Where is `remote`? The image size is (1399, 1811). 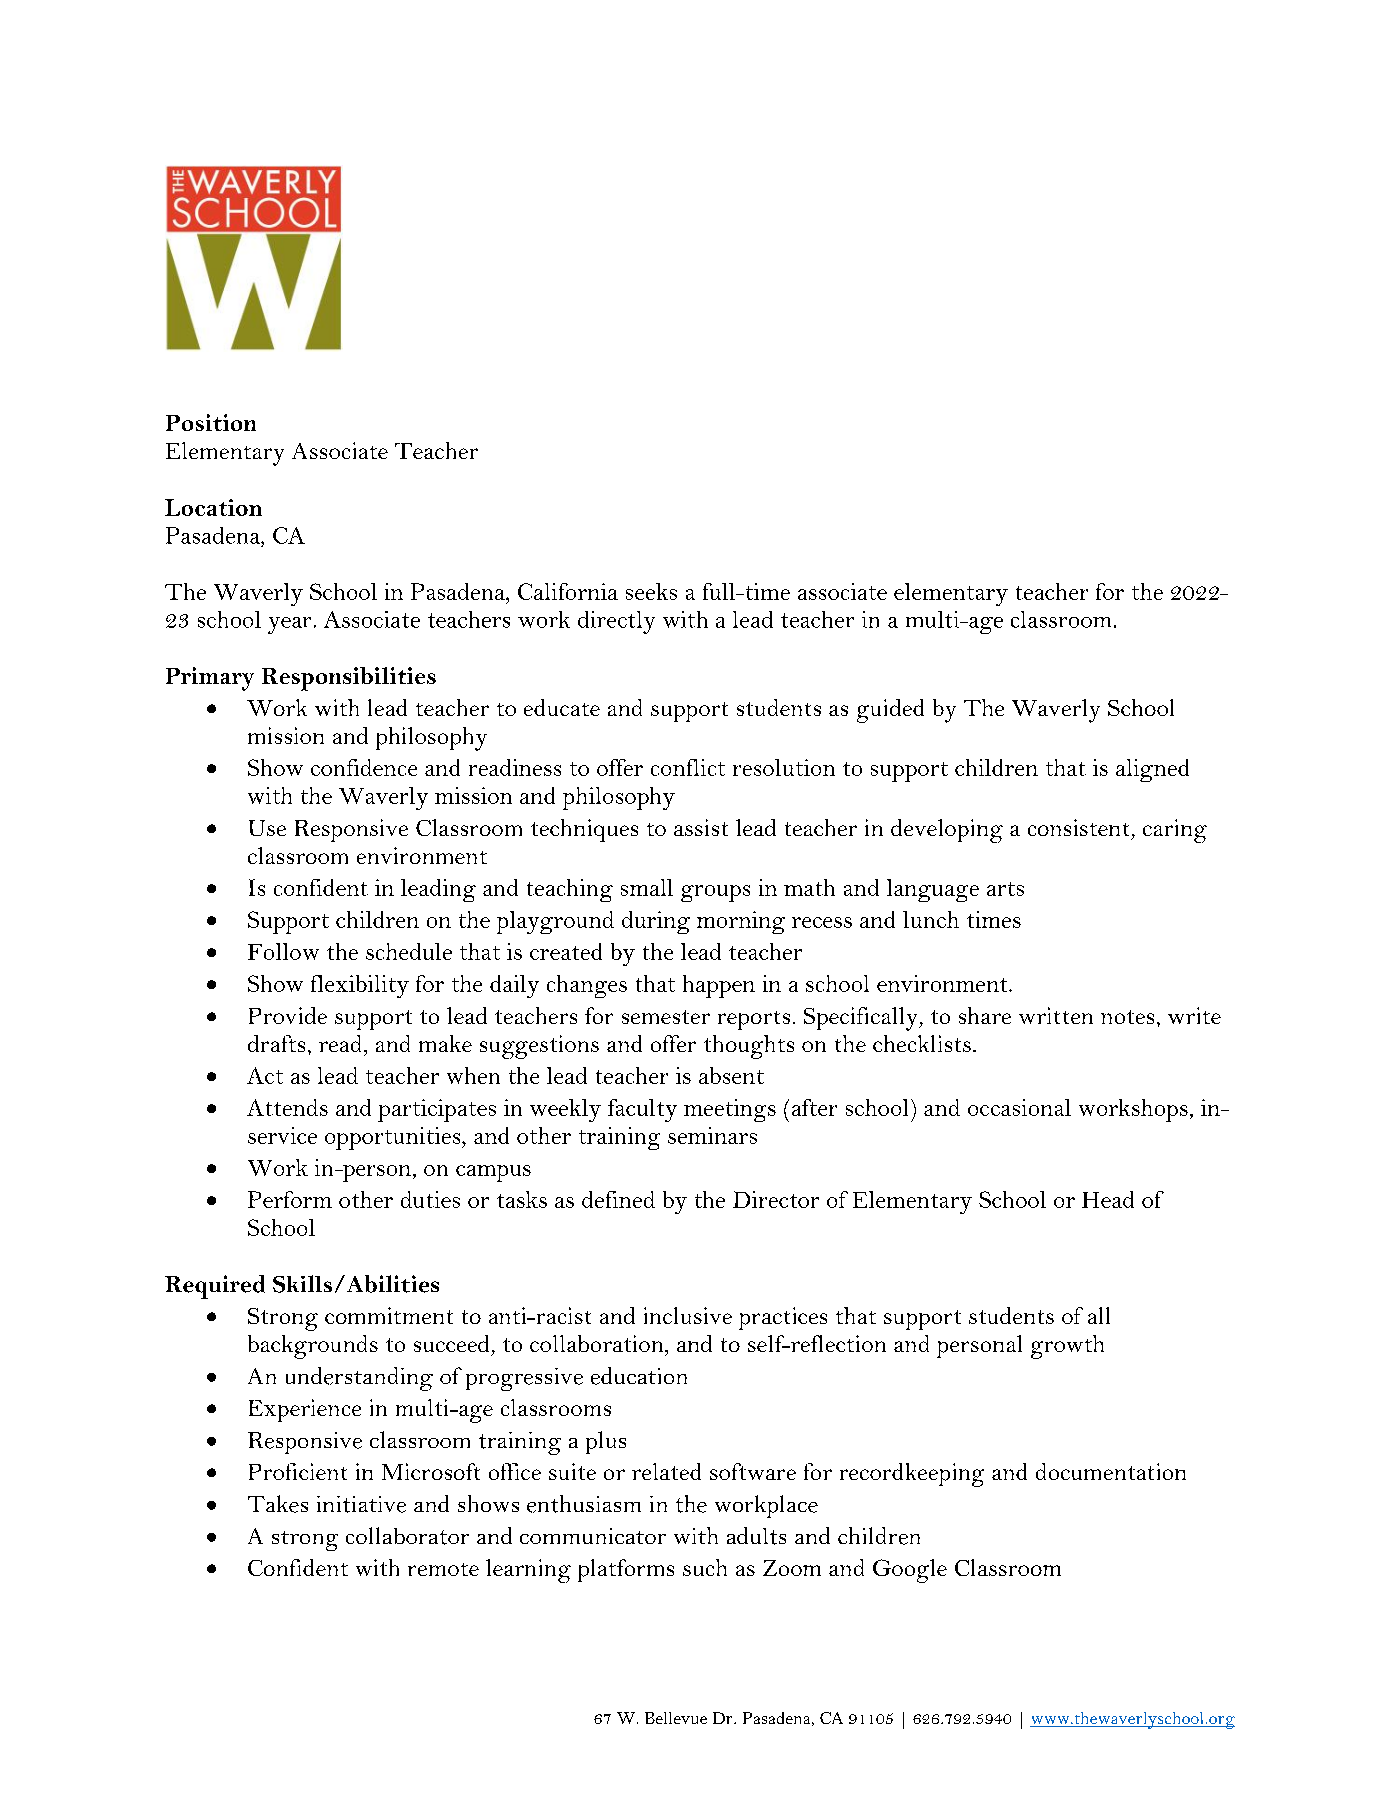
remote is located at coordinates (443, 1569).
